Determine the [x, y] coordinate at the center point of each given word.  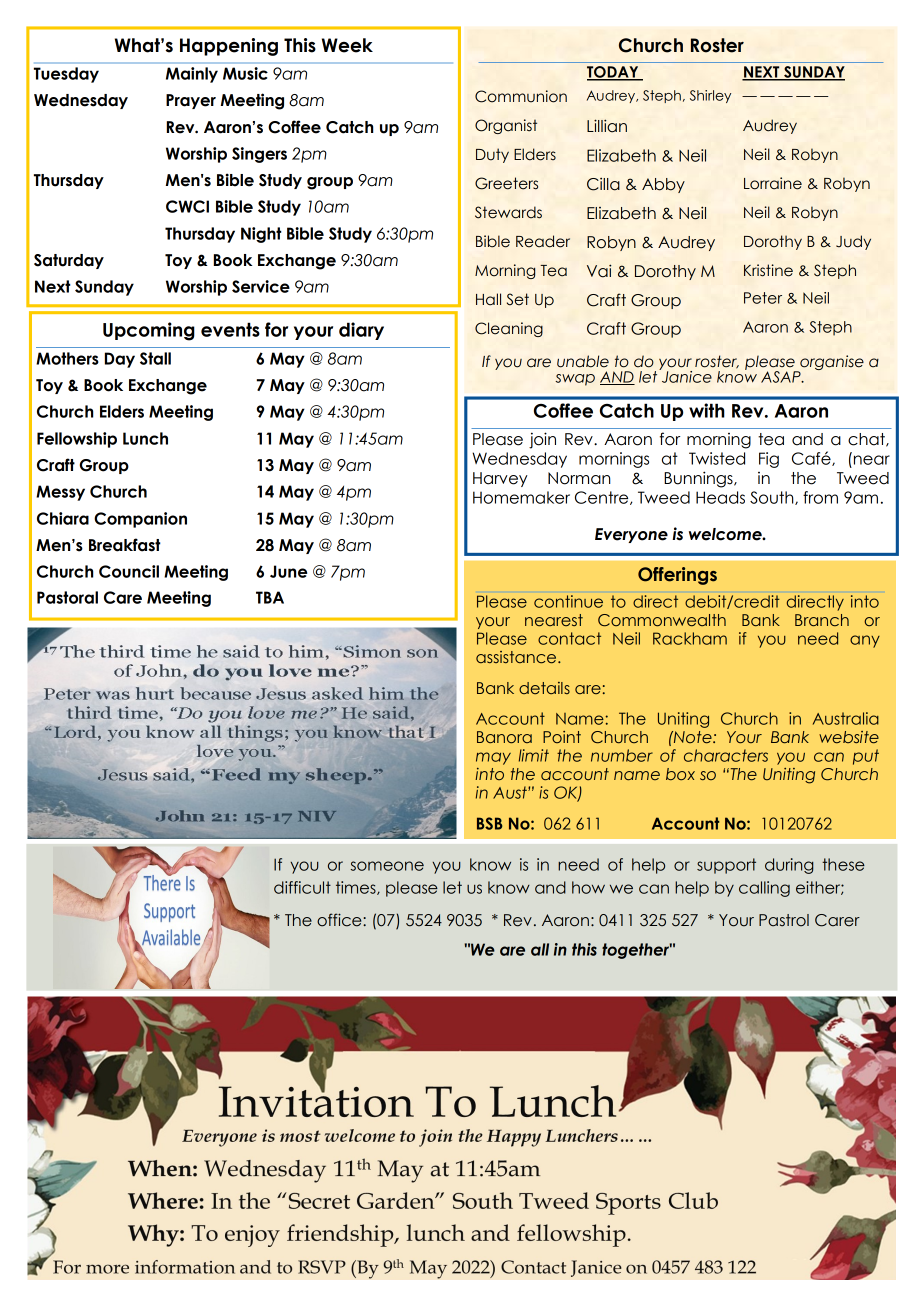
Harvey [500, 479]
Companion [140, 520]
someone [387, 866]
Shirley [710, 96]
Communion [521, 96]
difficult [302, 887]
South [773, 498]
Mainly [192, 75]
